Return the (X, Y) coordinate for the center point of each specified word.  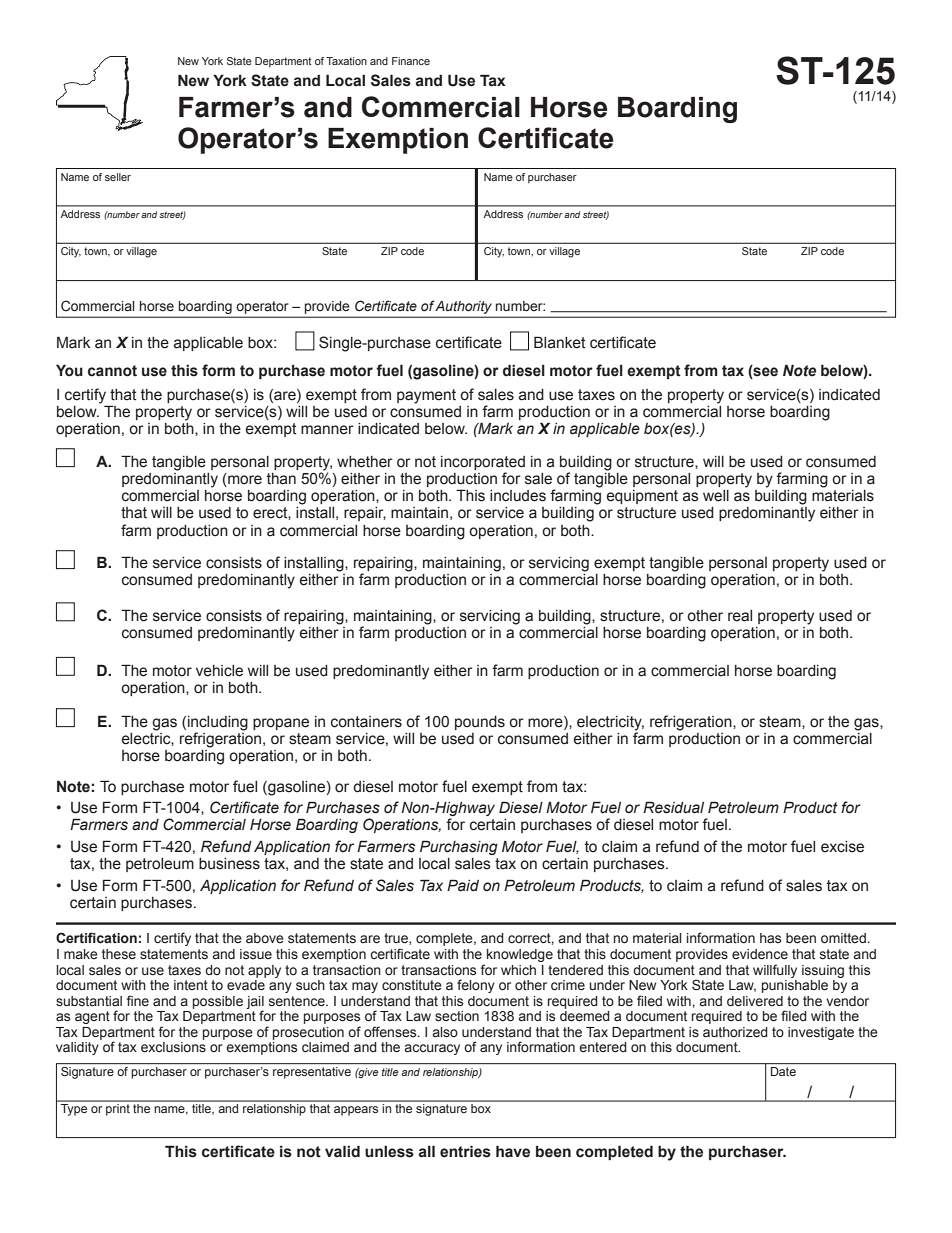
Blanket (560, 342)
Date (783, 1071)
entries (465, 1151)
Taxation (346, 61)
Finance (411, 61)
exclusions (173, 1047)
